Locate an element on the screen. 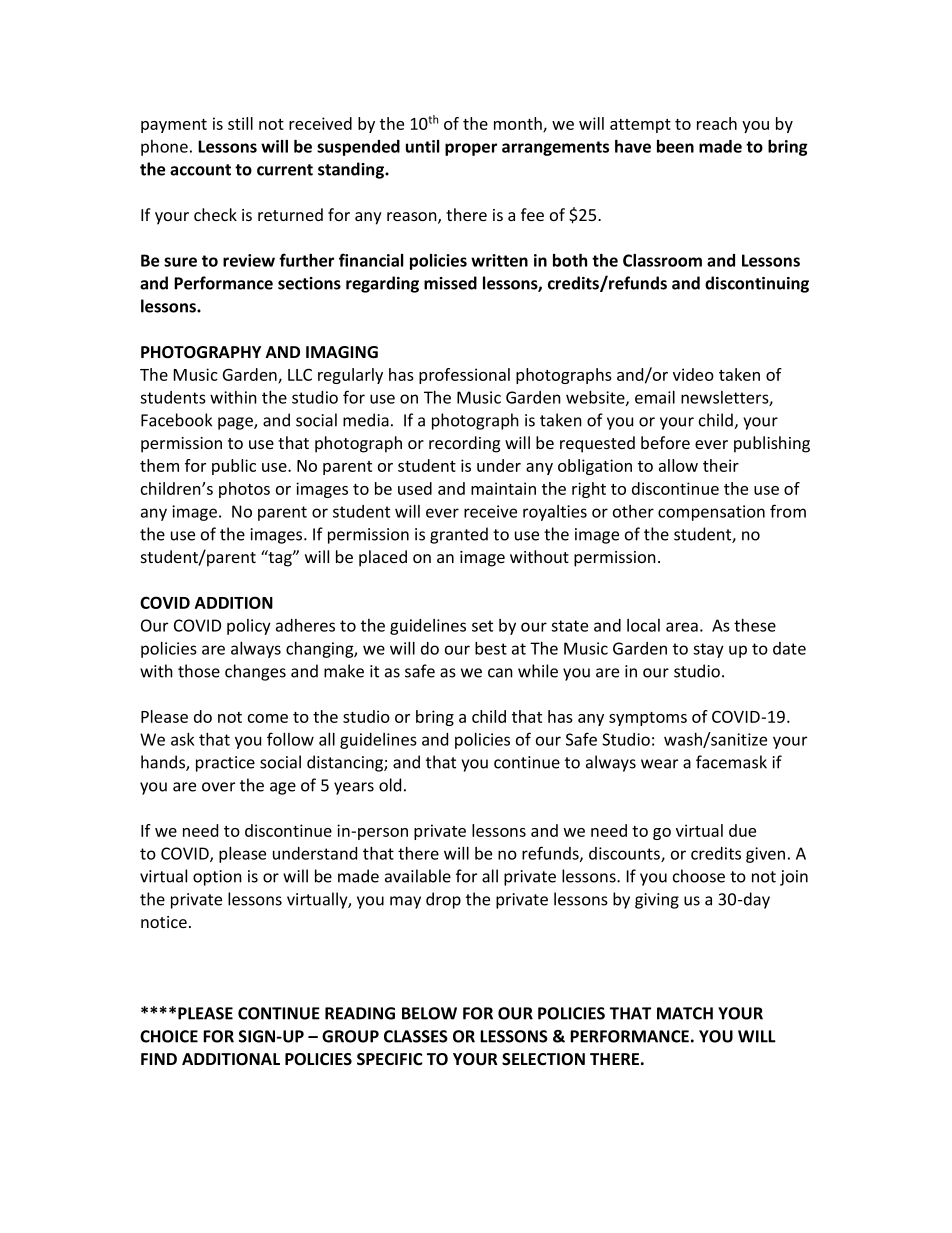 This screenshot has width=952, height=1233. still is located at coordinates (240, 123).
